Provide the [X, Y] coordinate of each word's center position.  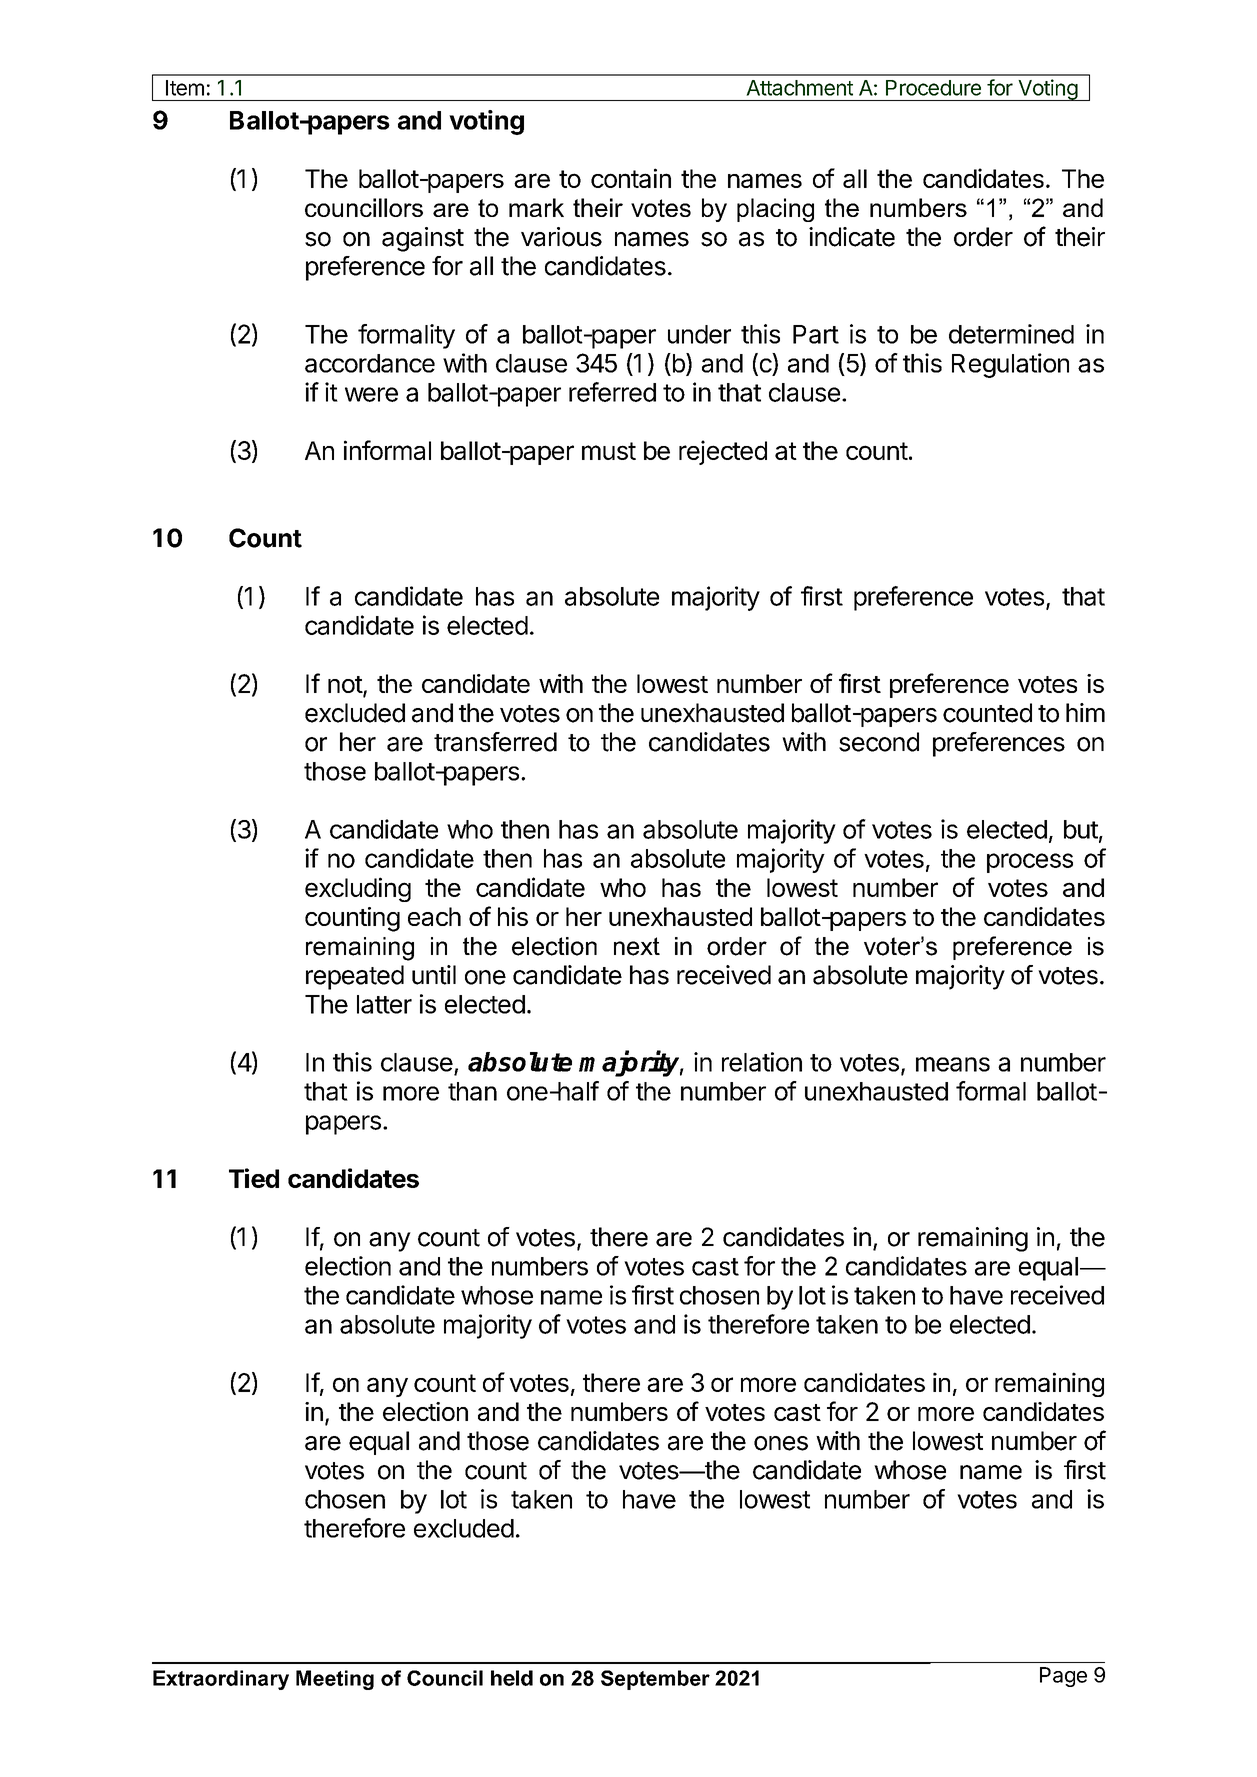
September [655, 1680]
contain [631, 178]
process [1030, 863]
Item [185, 88]
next [637, 946]
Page [1063, 1677]
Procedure [933, 88]
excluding [358, 889]
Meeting [335, 1680]
